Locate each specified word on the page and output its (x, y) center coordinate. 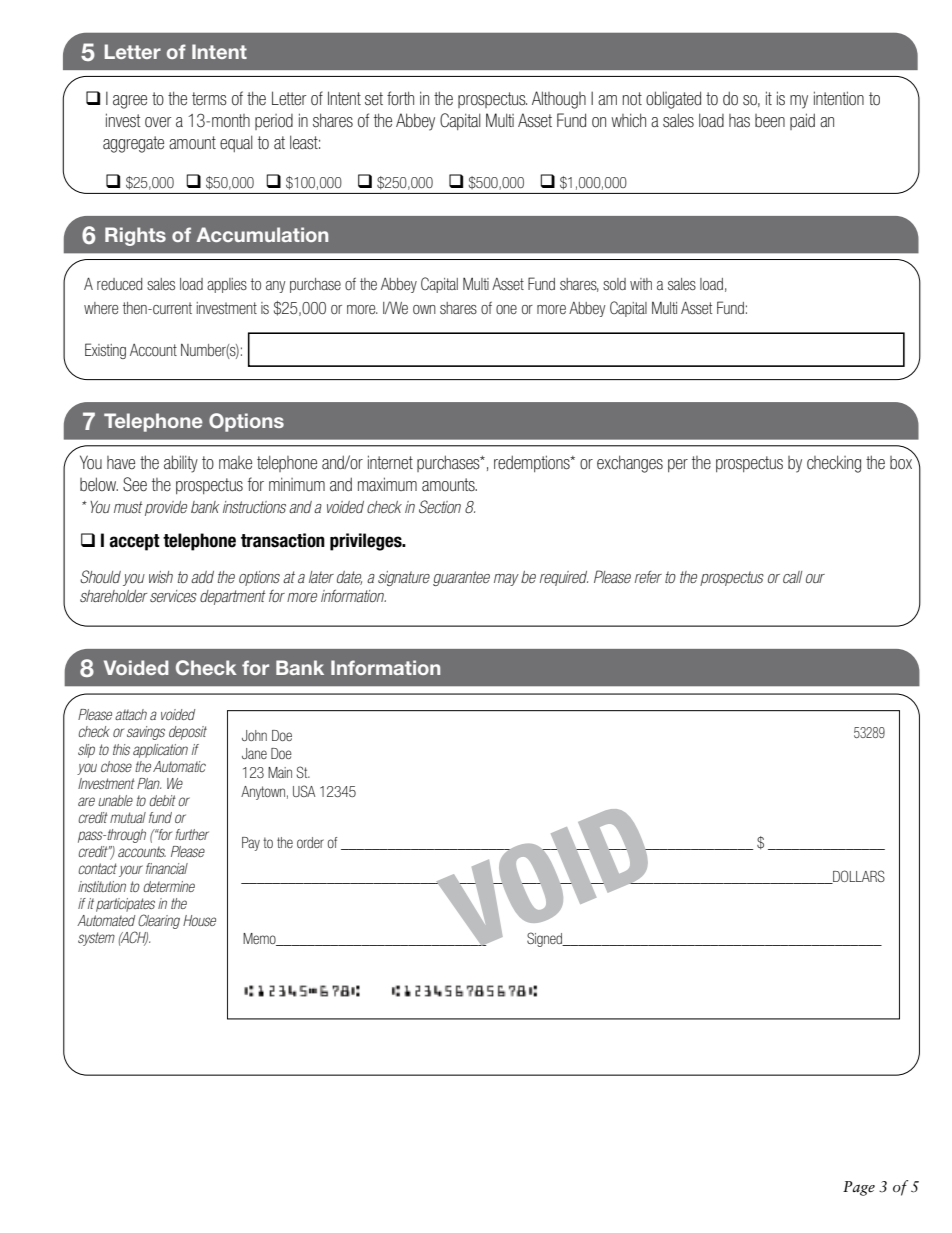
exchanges (630, 464)
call (792, 577)
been (770, 121)
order (310, 842)
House (199, 920)
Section (440, 506)
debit (162, 800)
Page (859, 1188)
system (96, 939)
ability (181, 464)
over (158, 122)
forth (400, 98)
